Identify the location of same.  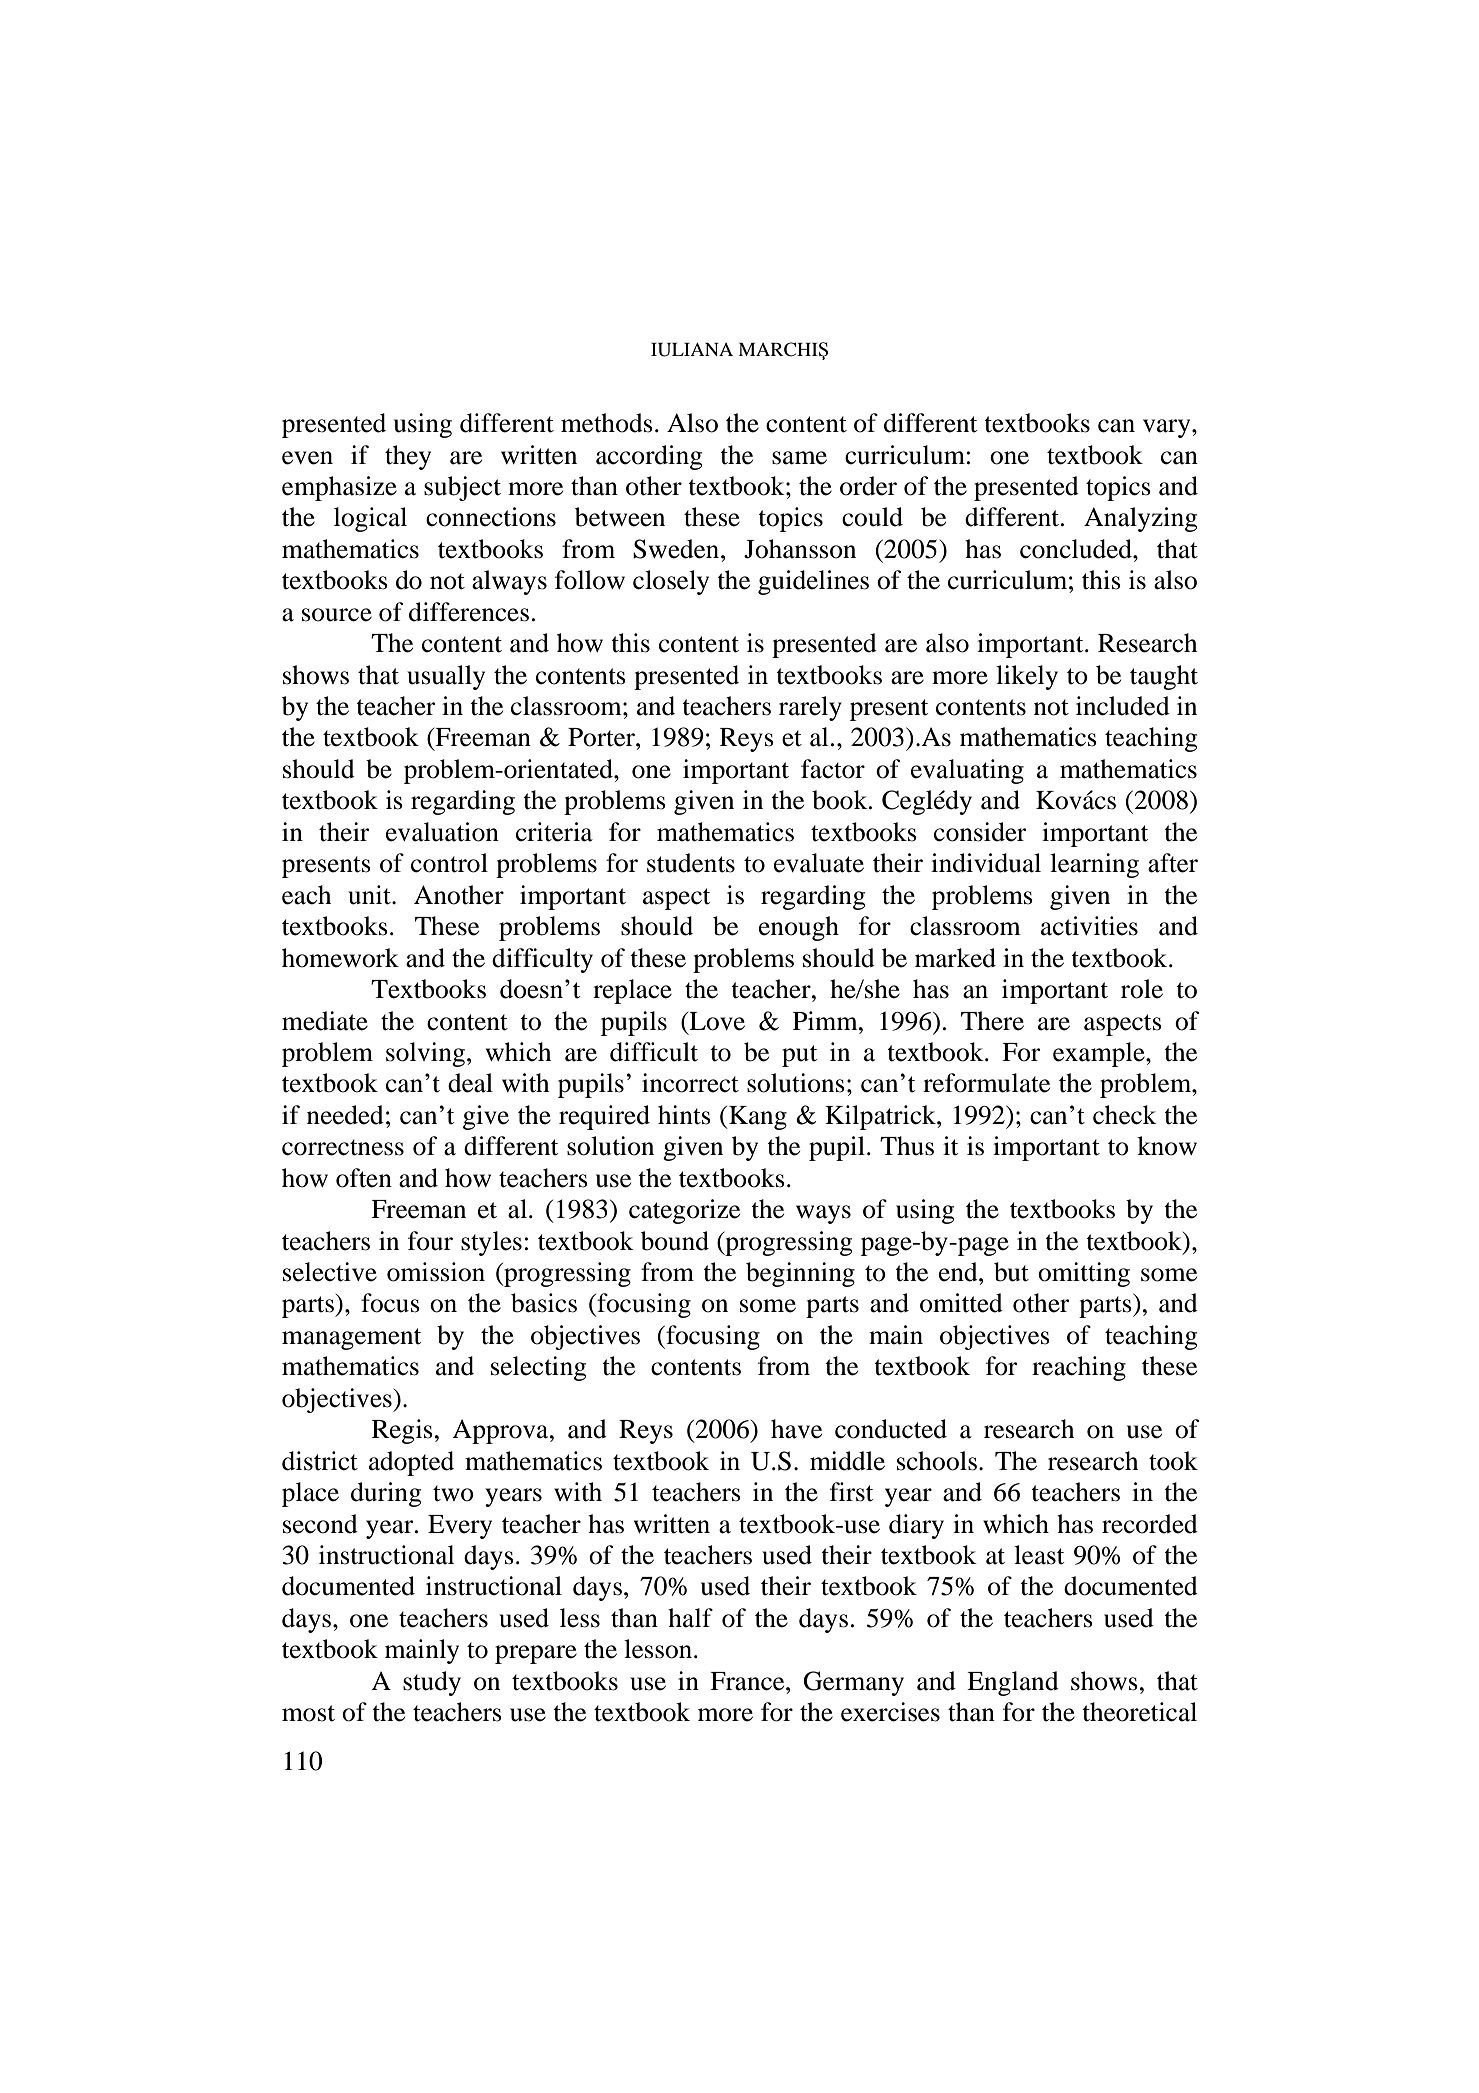
(799, 458).
